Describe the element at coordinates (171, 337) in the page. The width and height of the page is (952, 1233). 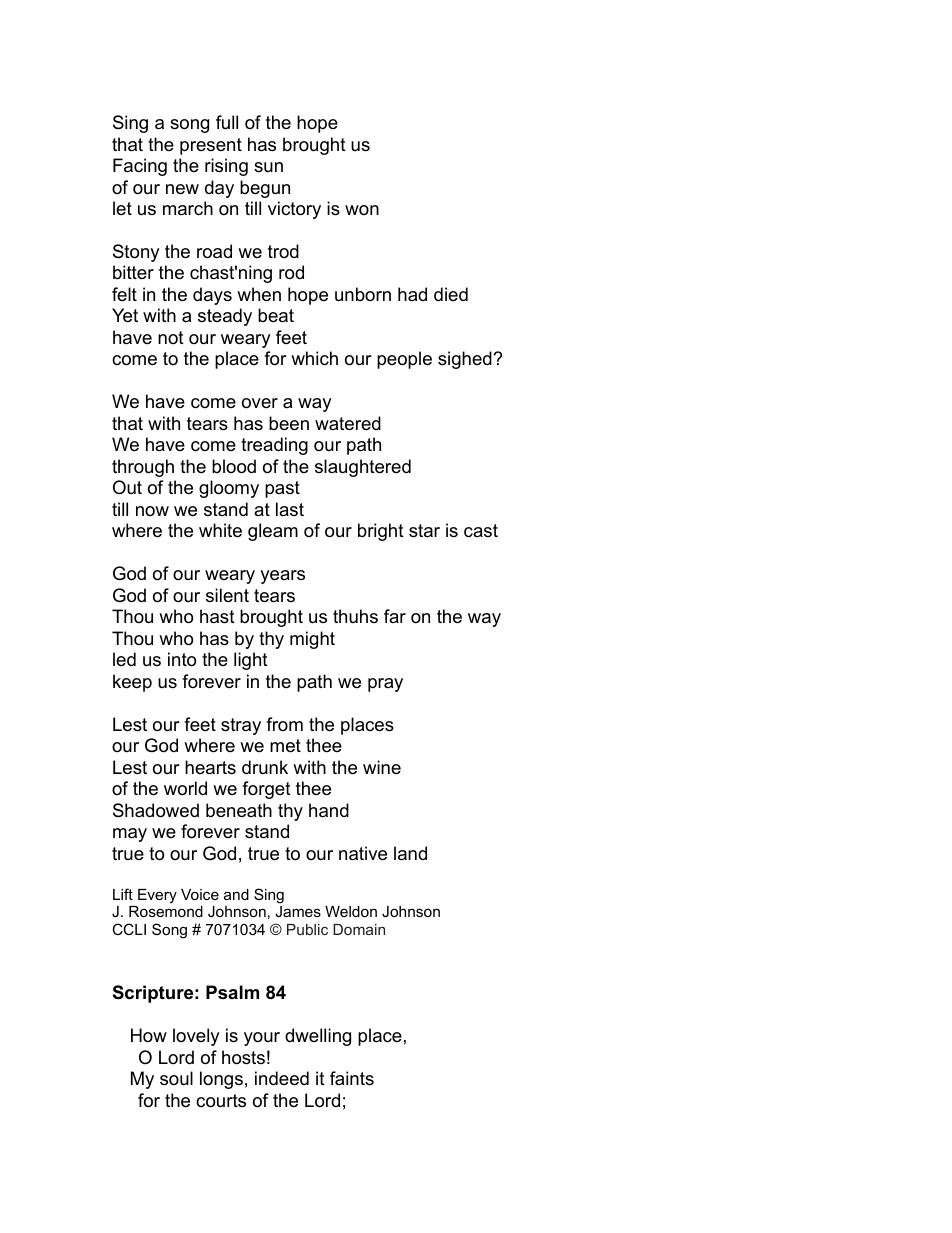
I see `not` at that location.
